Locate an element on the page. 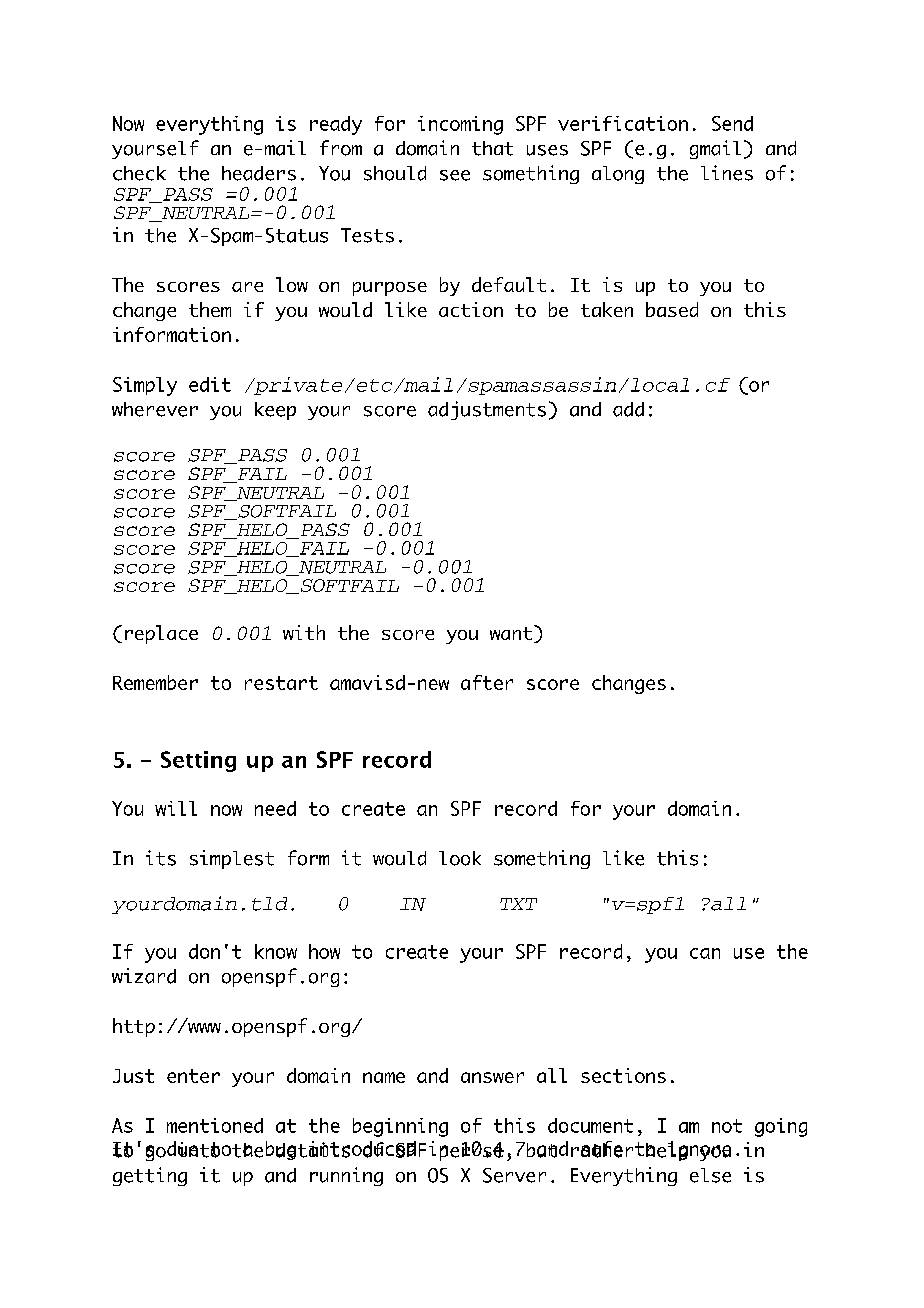 Image resolution: width=924 pixels, height=1308 pixels. after is located at coordinates (487, 682).
